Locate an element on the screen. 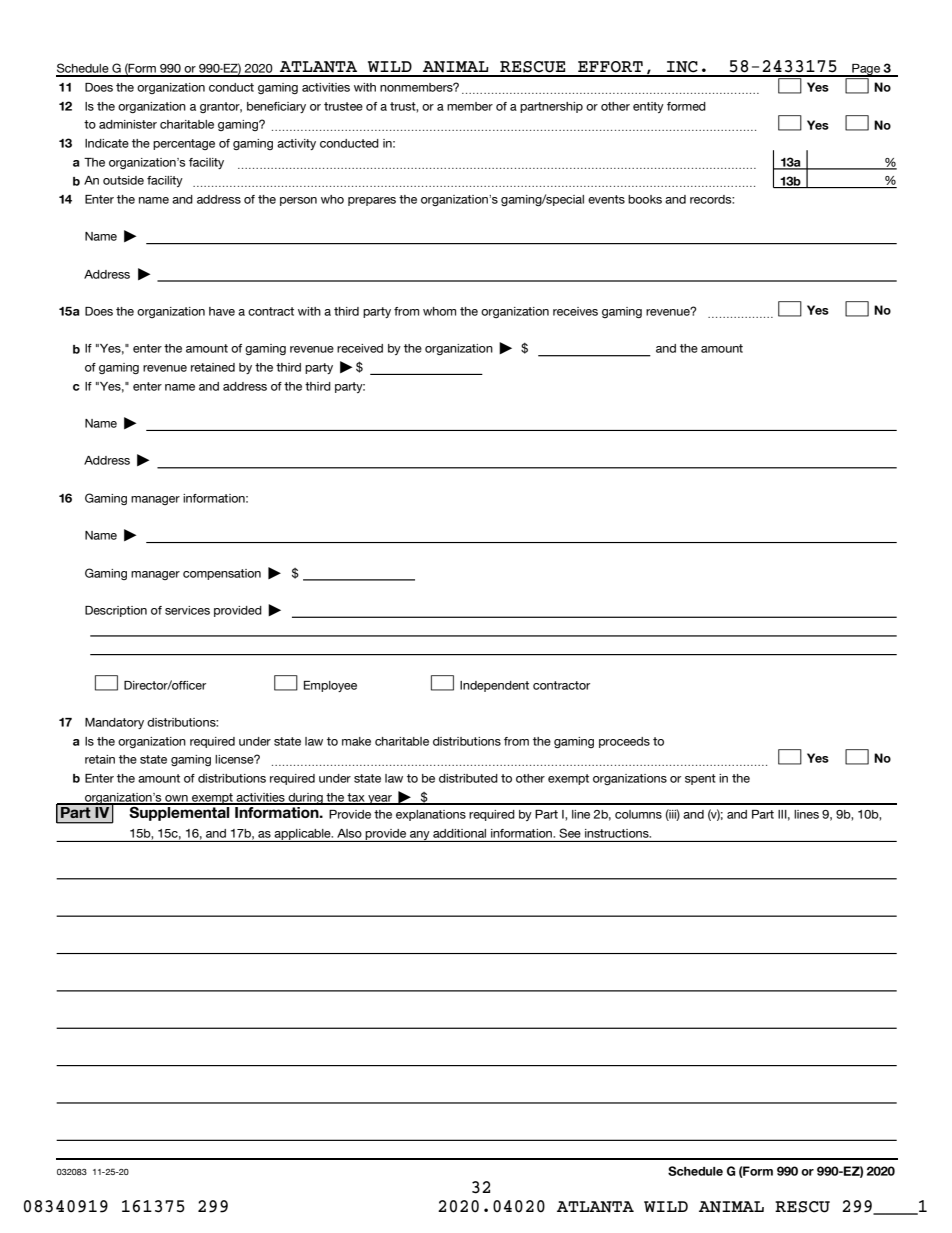 This screenshot has height=1233, width=952. received is located at coordinates (360, 348).
